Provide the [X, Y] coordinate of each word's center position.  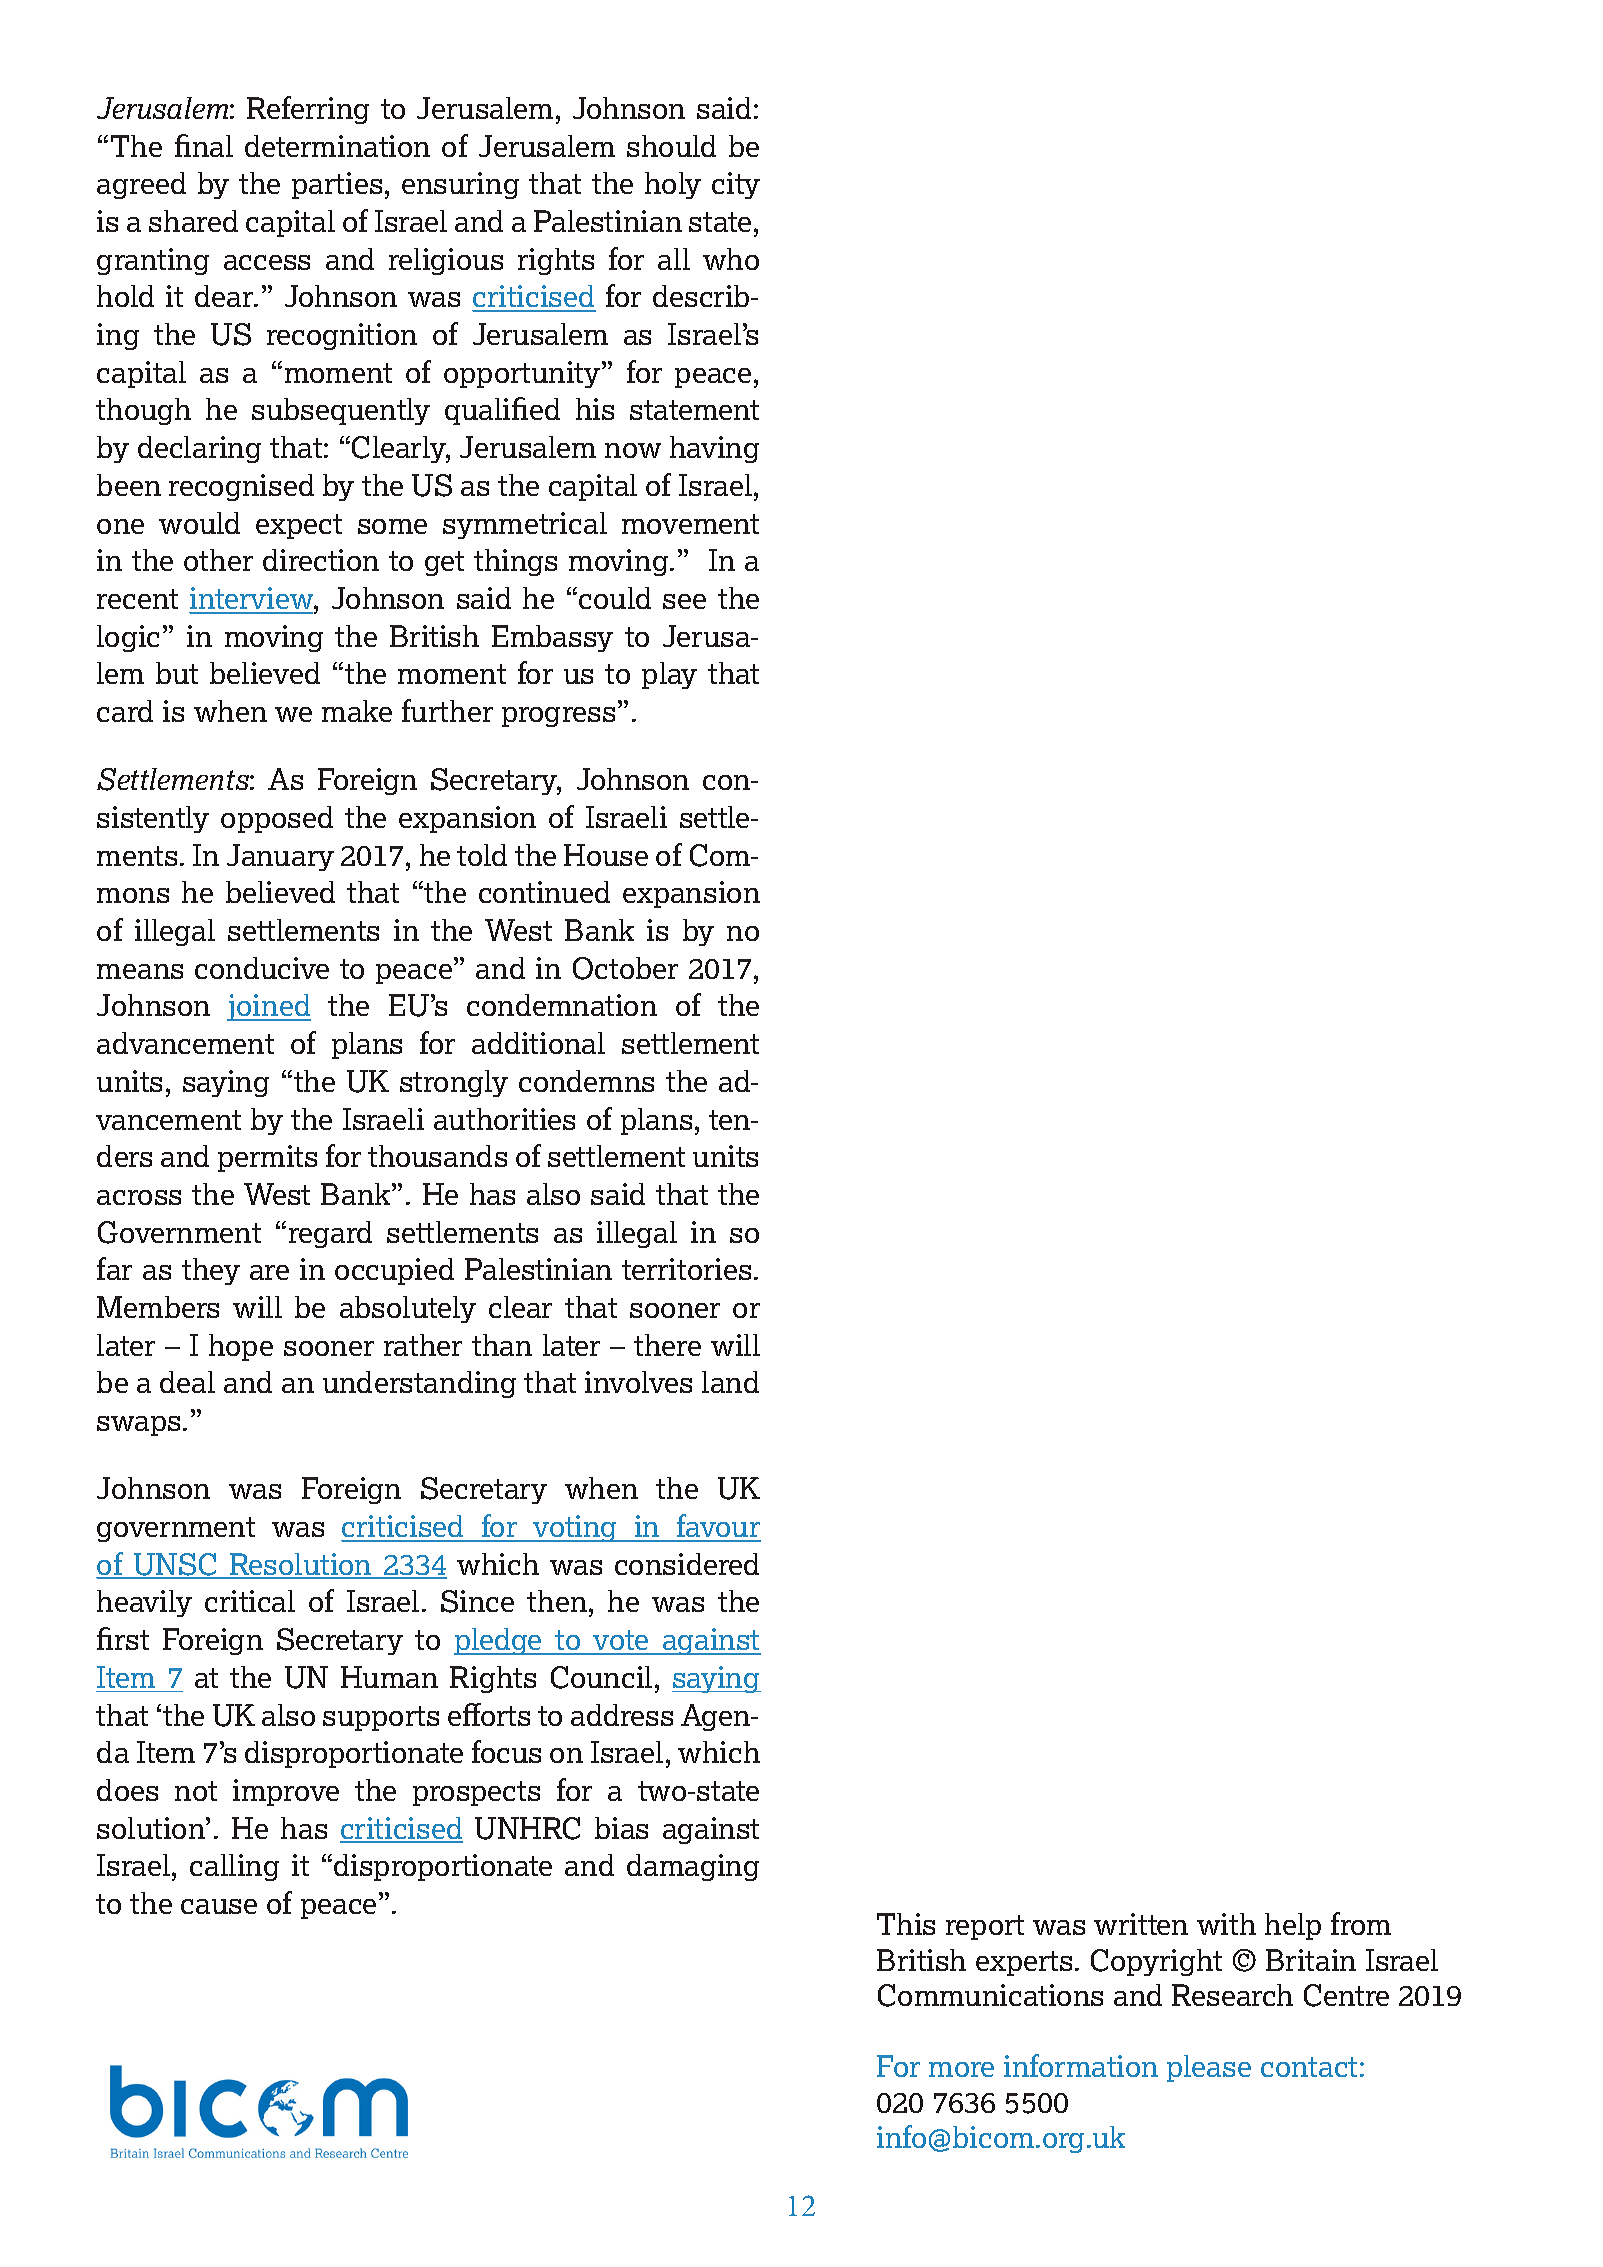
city [736, 185]
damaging [693, 1867]
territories [686, 1269]
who [731, 259]
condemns [586, 1081]
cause [219, 1906]
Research [1232, 1995]
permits [267, 1158]
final [204, 145]
